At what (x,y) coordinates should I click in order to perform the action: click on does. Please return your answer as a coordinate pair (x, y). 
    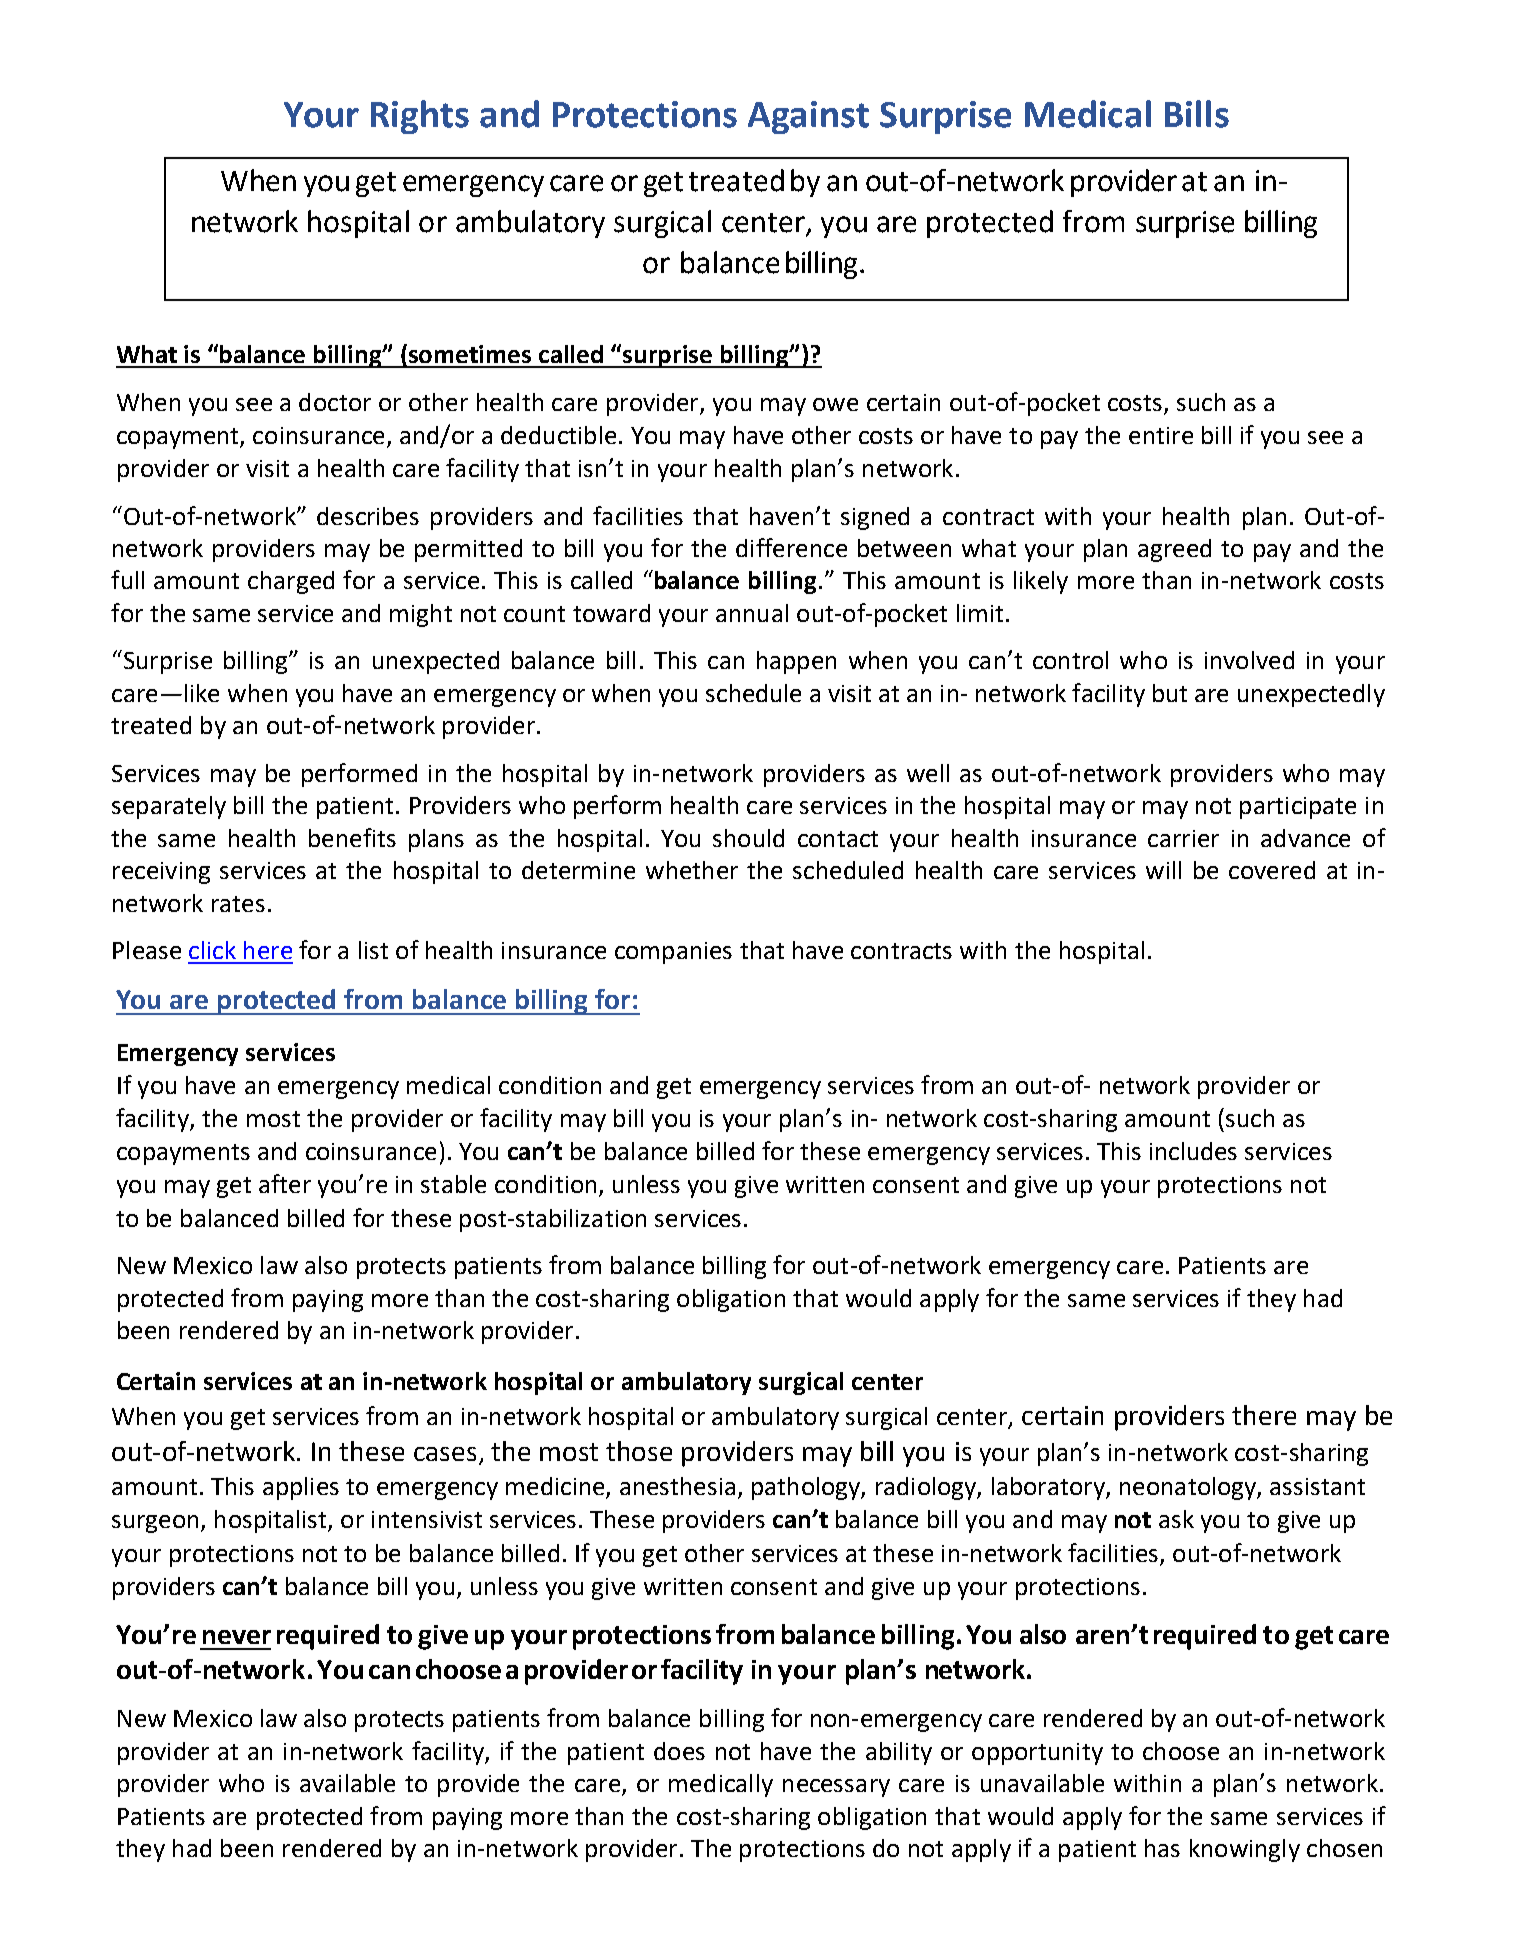
    Looking at the image, I should click on (679, 1751).
